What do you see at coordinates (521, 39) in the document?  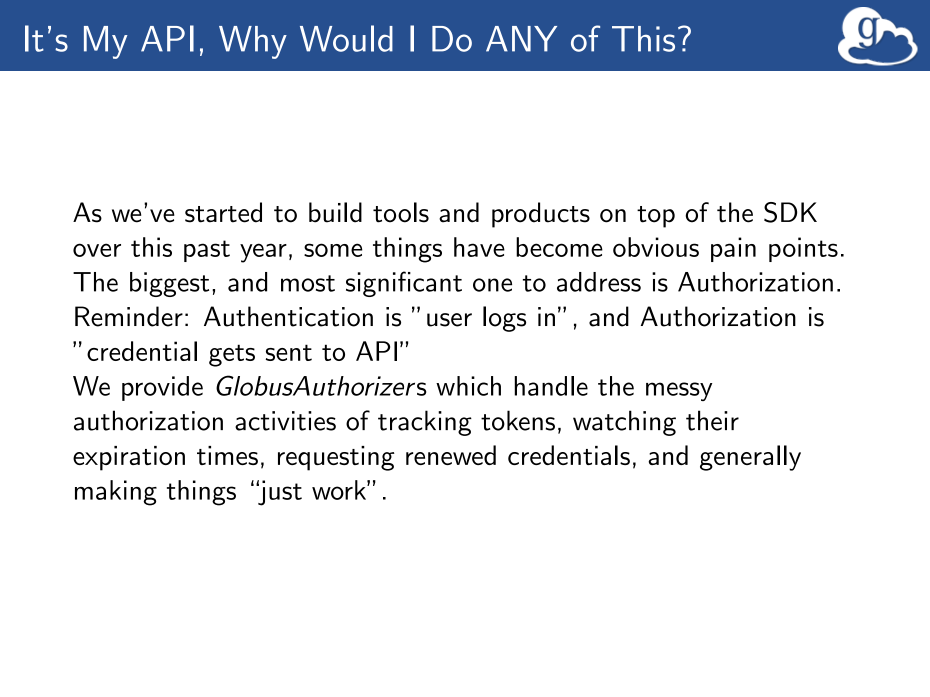 I see `ANY` at bounding box center [521, 39].
